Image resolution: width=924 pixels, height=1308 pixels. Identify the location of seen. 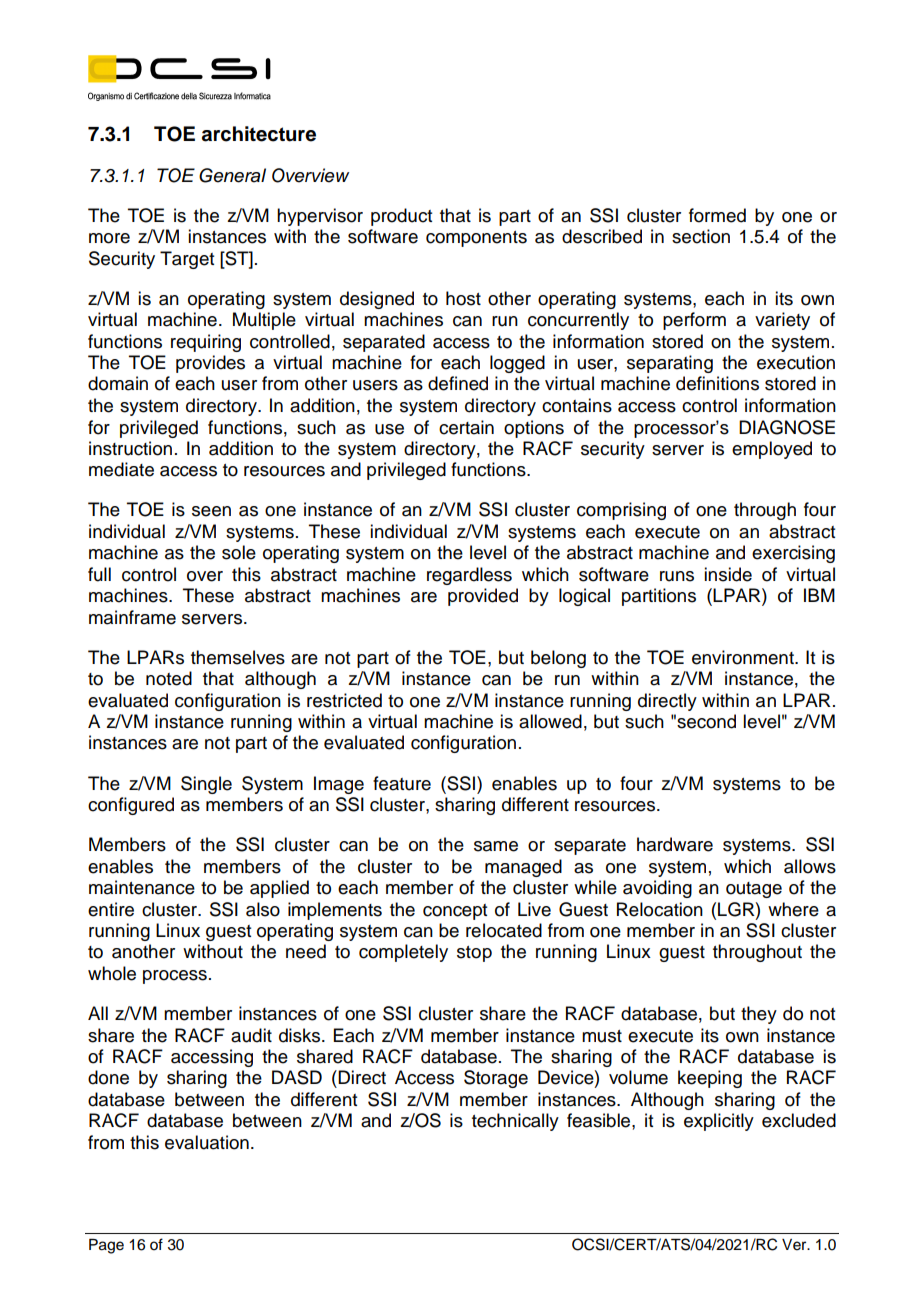
(211, 511).
